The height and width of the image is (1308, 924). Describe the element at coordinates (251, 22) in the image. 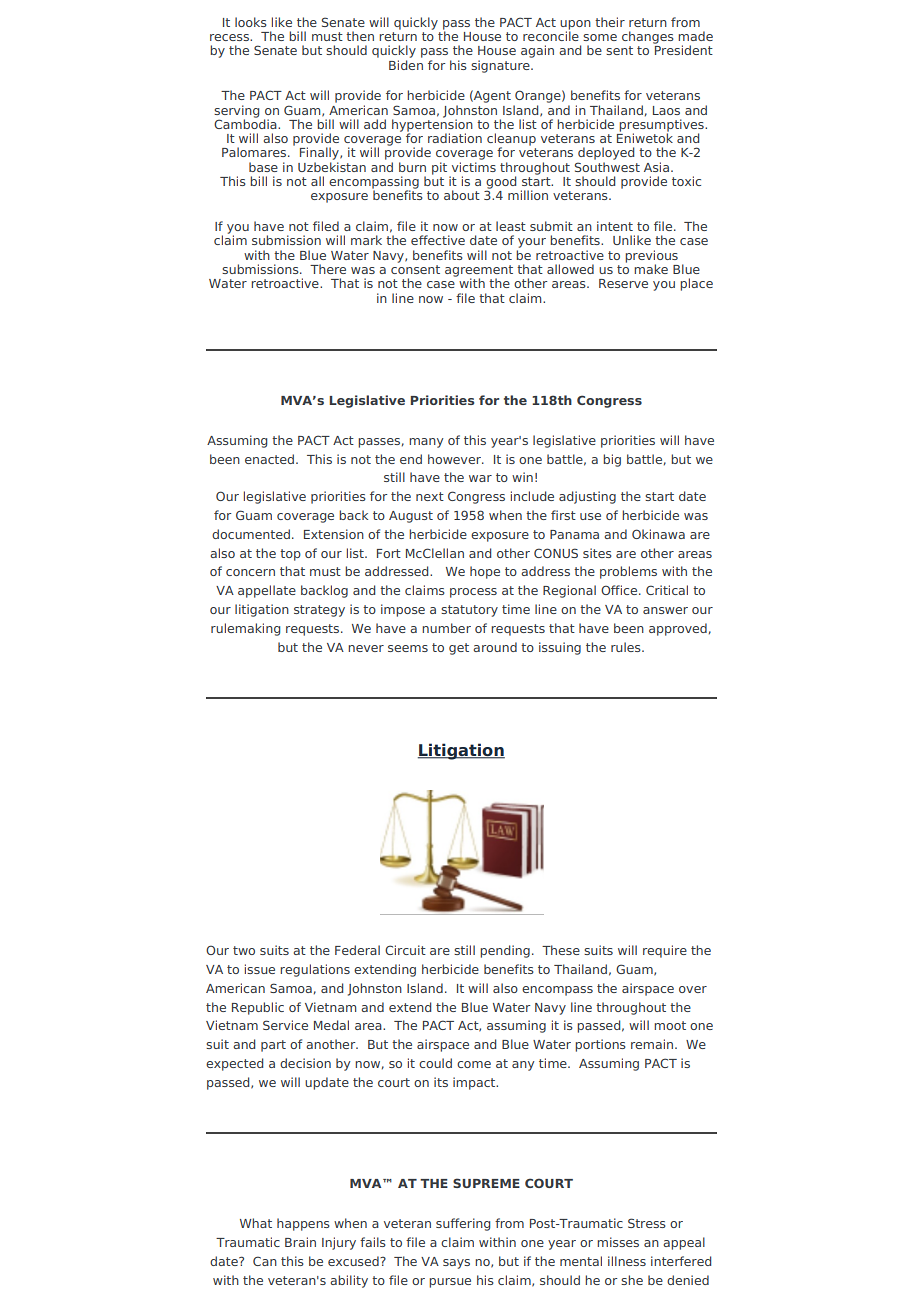

I see `looks` at that location.
